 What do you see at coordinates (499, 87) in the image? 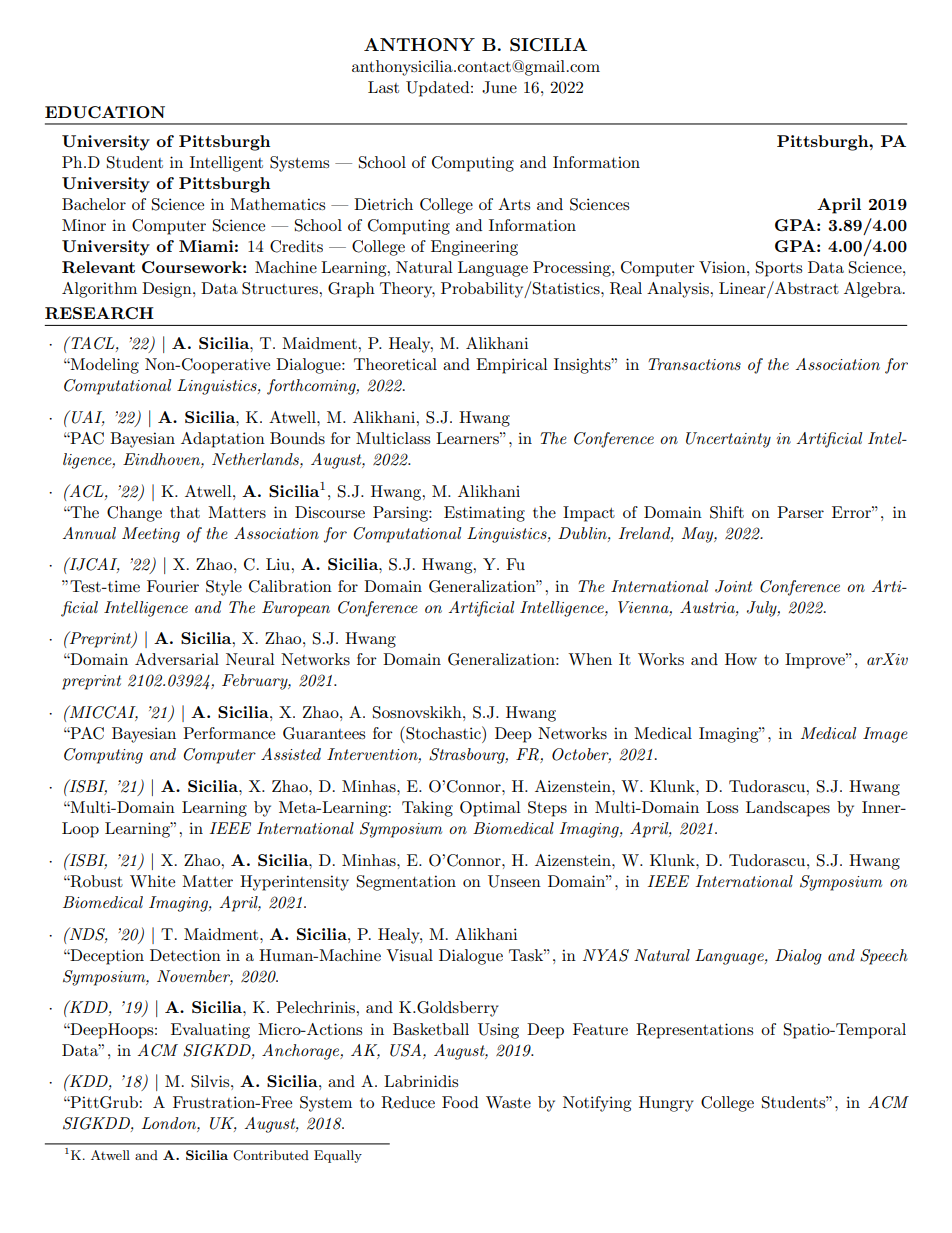
I see `June` at bounding box center [499, 87].
